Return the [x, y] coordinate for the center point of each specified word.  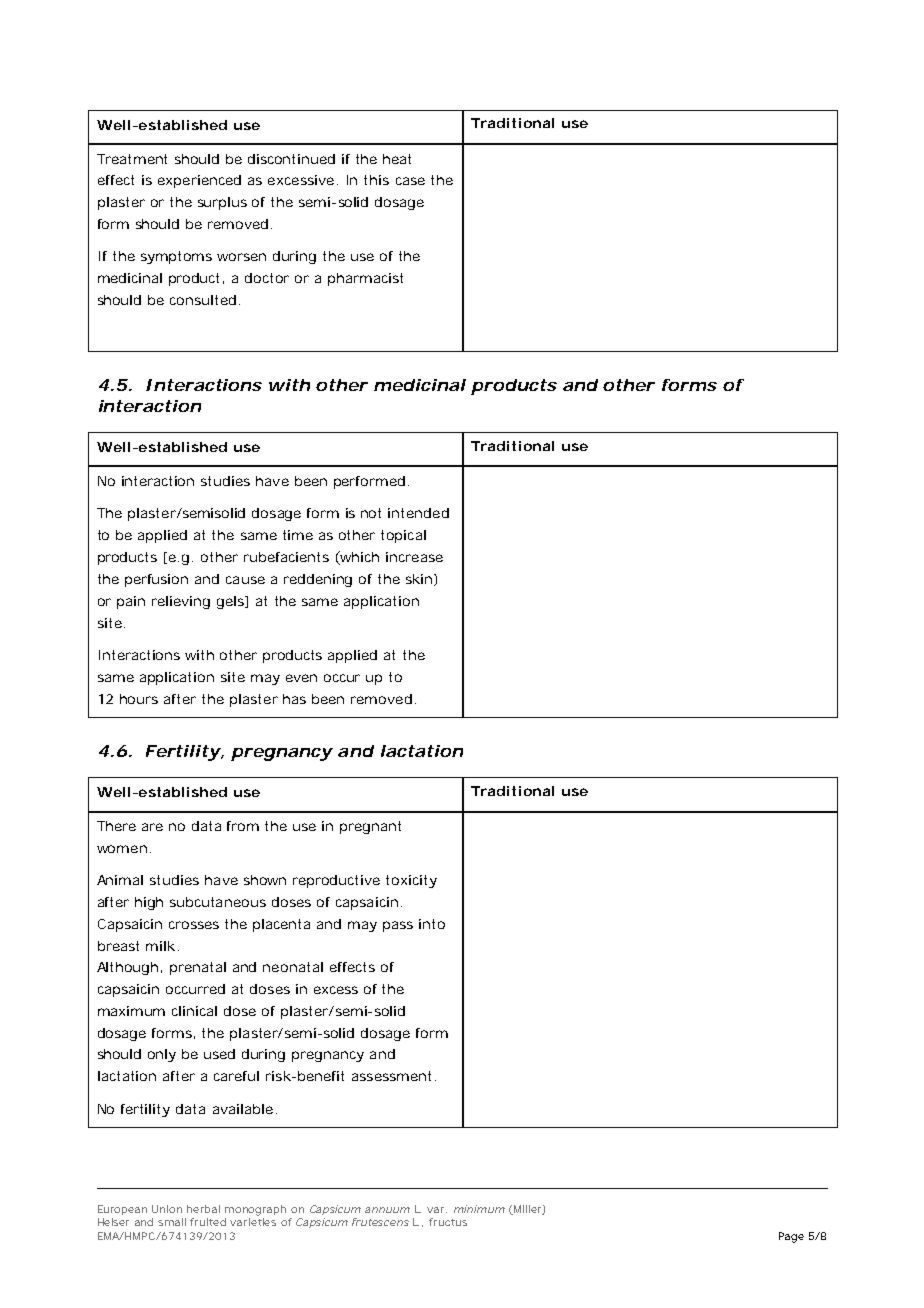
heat [397, 159]
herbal [203, 1209]
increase [414, 557]
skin [419, 579]
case [410, 181]
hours [139, 699]
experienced [199, 181]
